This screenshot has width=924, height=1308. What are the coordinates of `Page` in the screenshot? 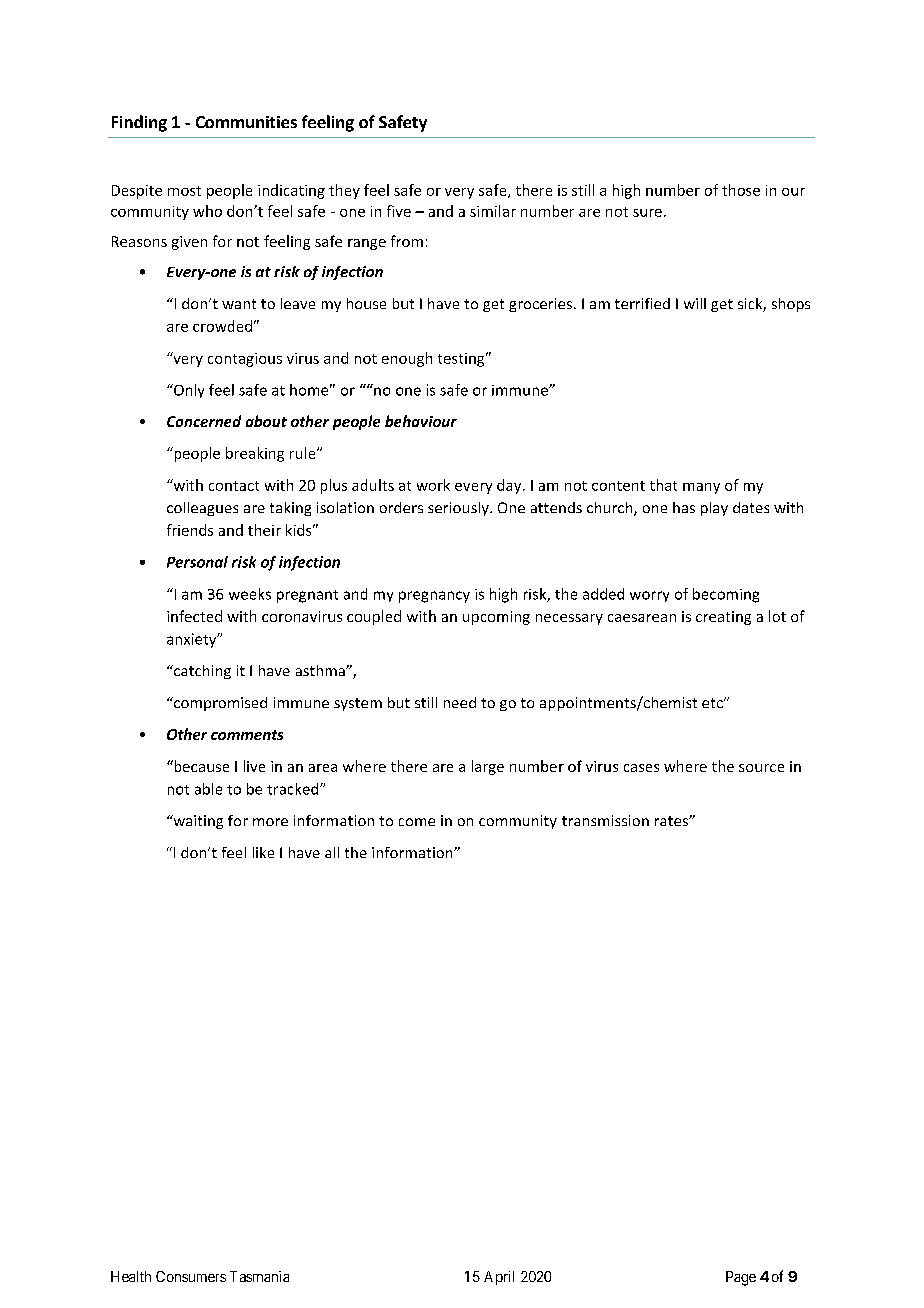 It's located at (741, 1278).
